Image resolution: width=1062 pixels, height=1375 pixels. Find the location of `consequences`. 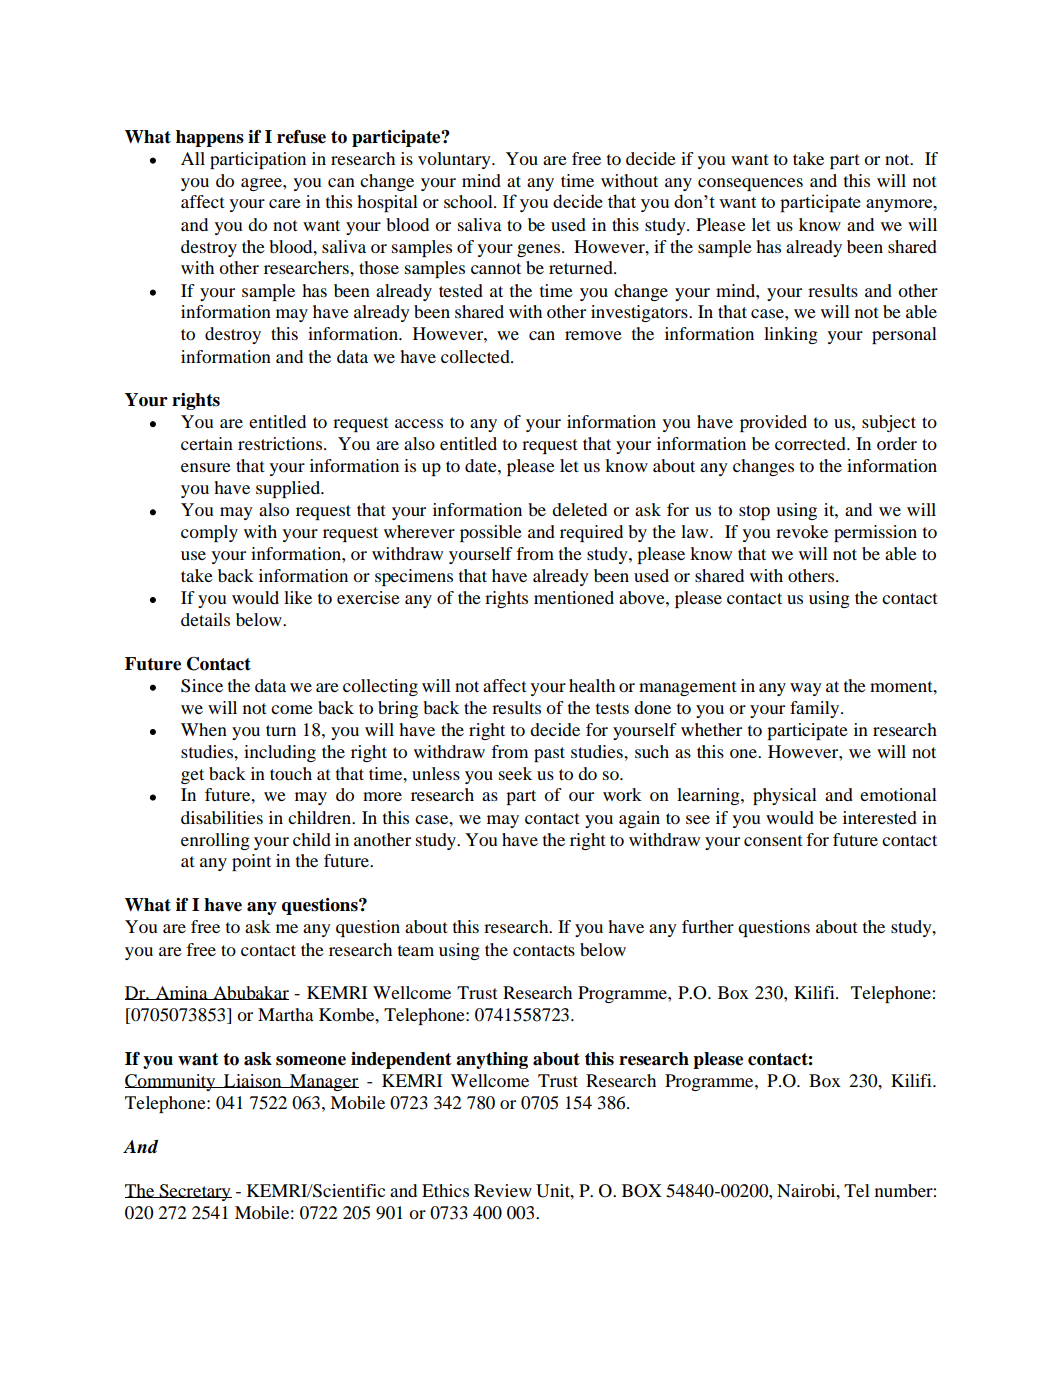

consequences is located at coordinates (750, 184).
